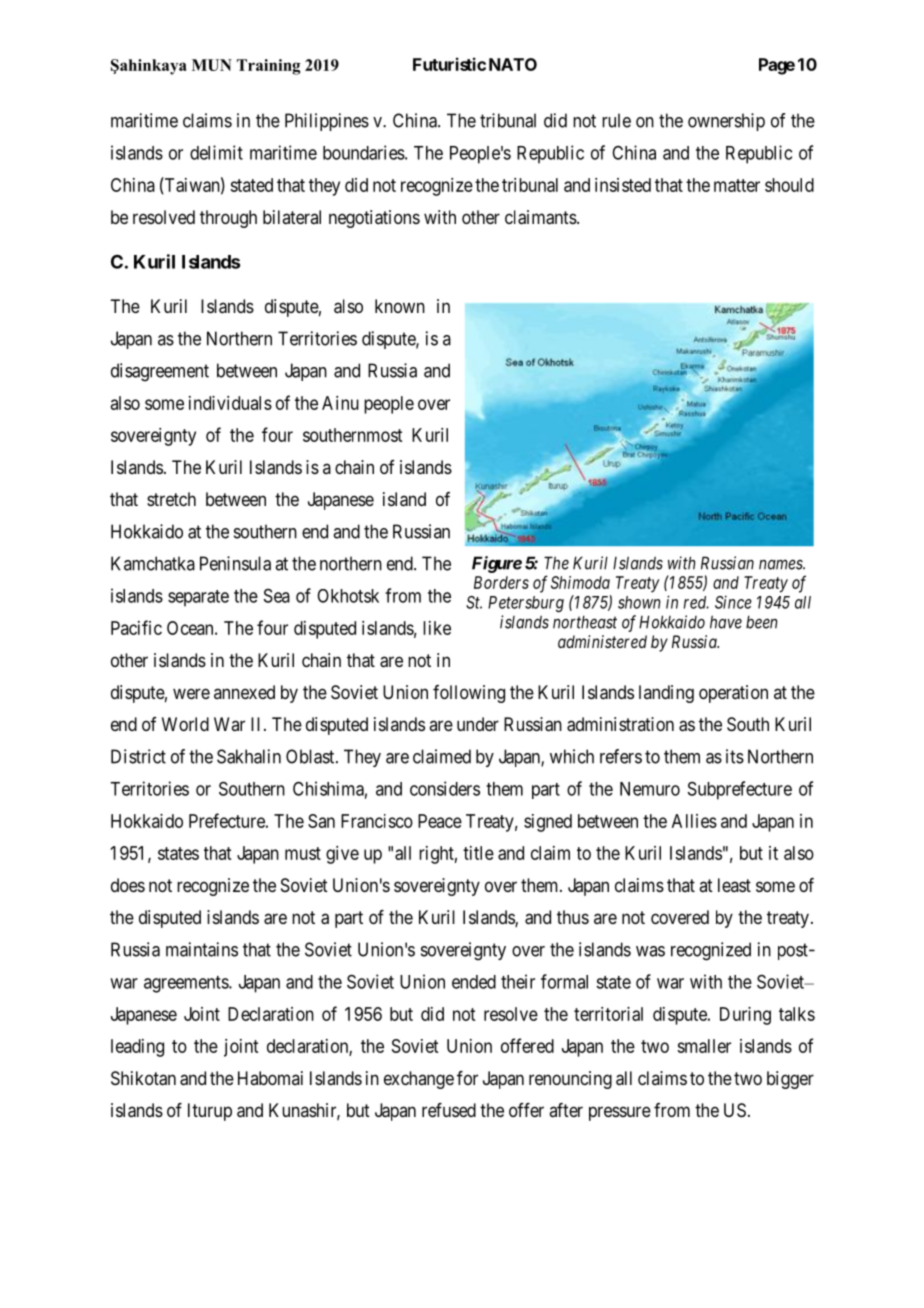 The image size is (924, 1308). What do you see at coordinates (198, 598) in the document?
I see `separate` at bounding box center [198, 598].
